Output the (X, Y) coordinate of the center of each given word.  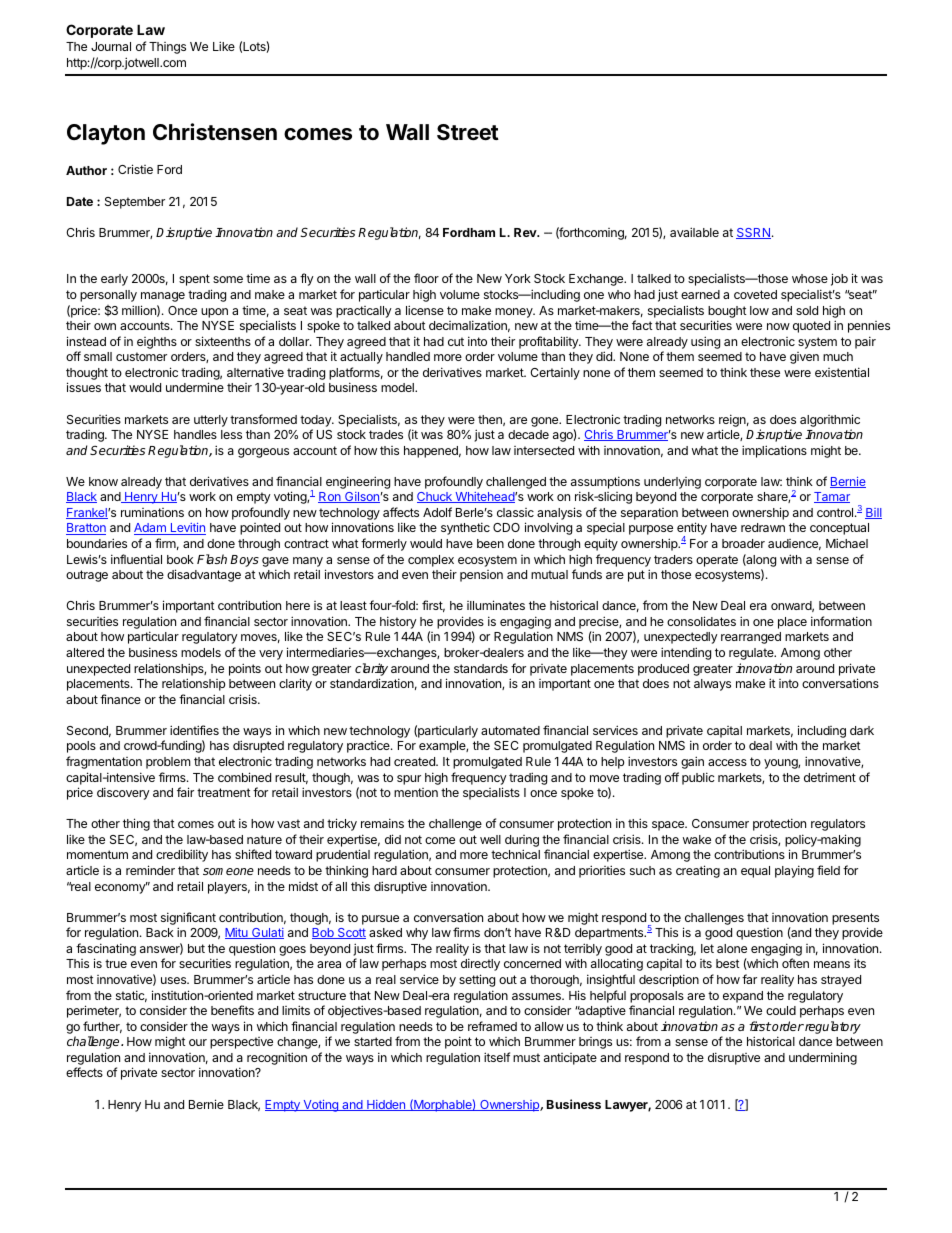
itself (497, 1057)
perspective (241, 1043)
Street (468, 132)
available (694, 232)
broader (743, 543)
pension (481, 576)
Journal (111, 46)
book (180, 559)
